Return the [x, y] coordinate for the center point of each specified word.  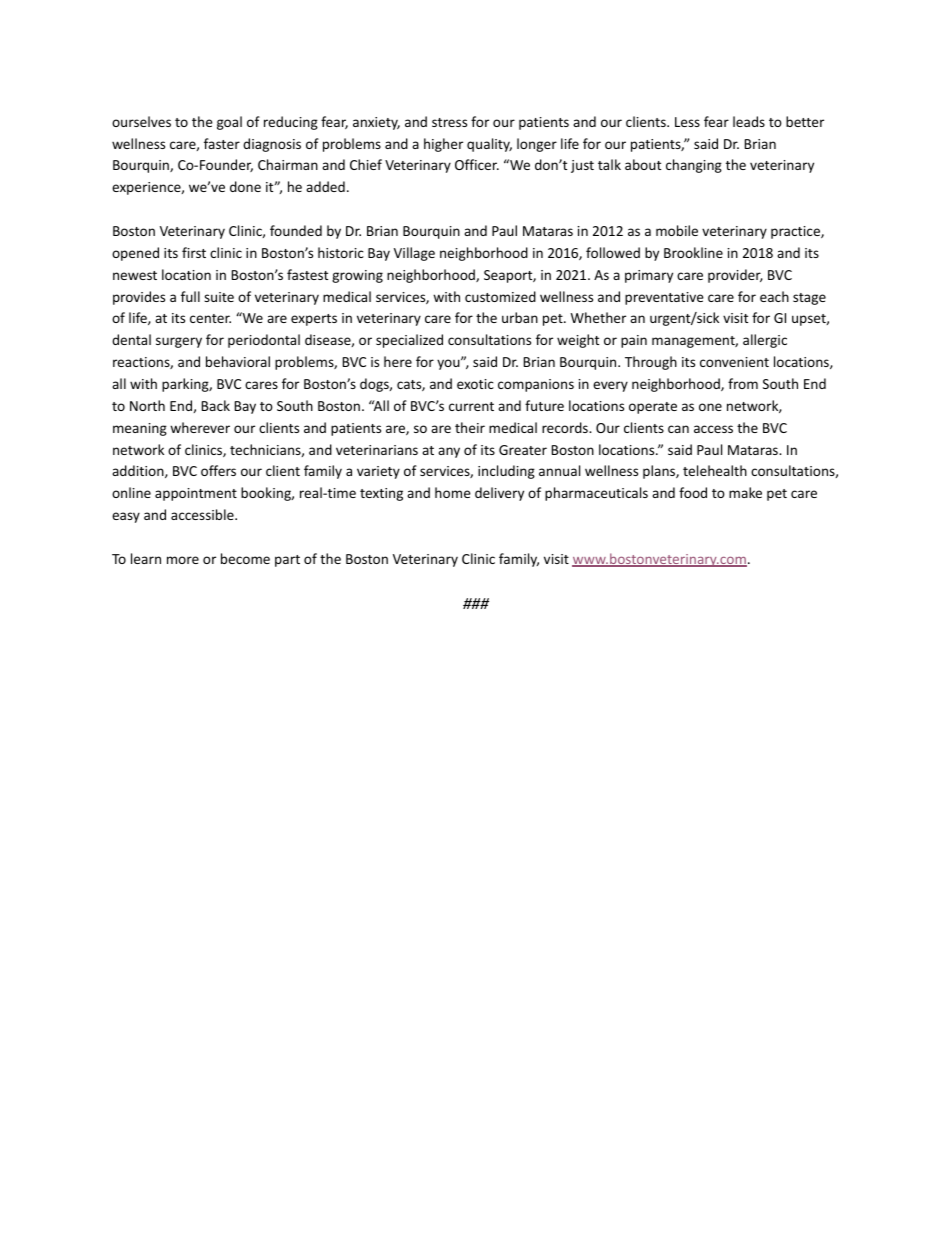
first [194, 252]
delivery [499, 494]
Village [414, 254]
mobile [677, 230]
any [449, 452]
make [745, 492]
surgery [179, 342]
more [183, 560]
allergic [765, 341]
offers [218, 470]
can [678, 429]
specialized [409, 341]
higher [443, 145]
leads [749, 121]
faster [222, 143]
